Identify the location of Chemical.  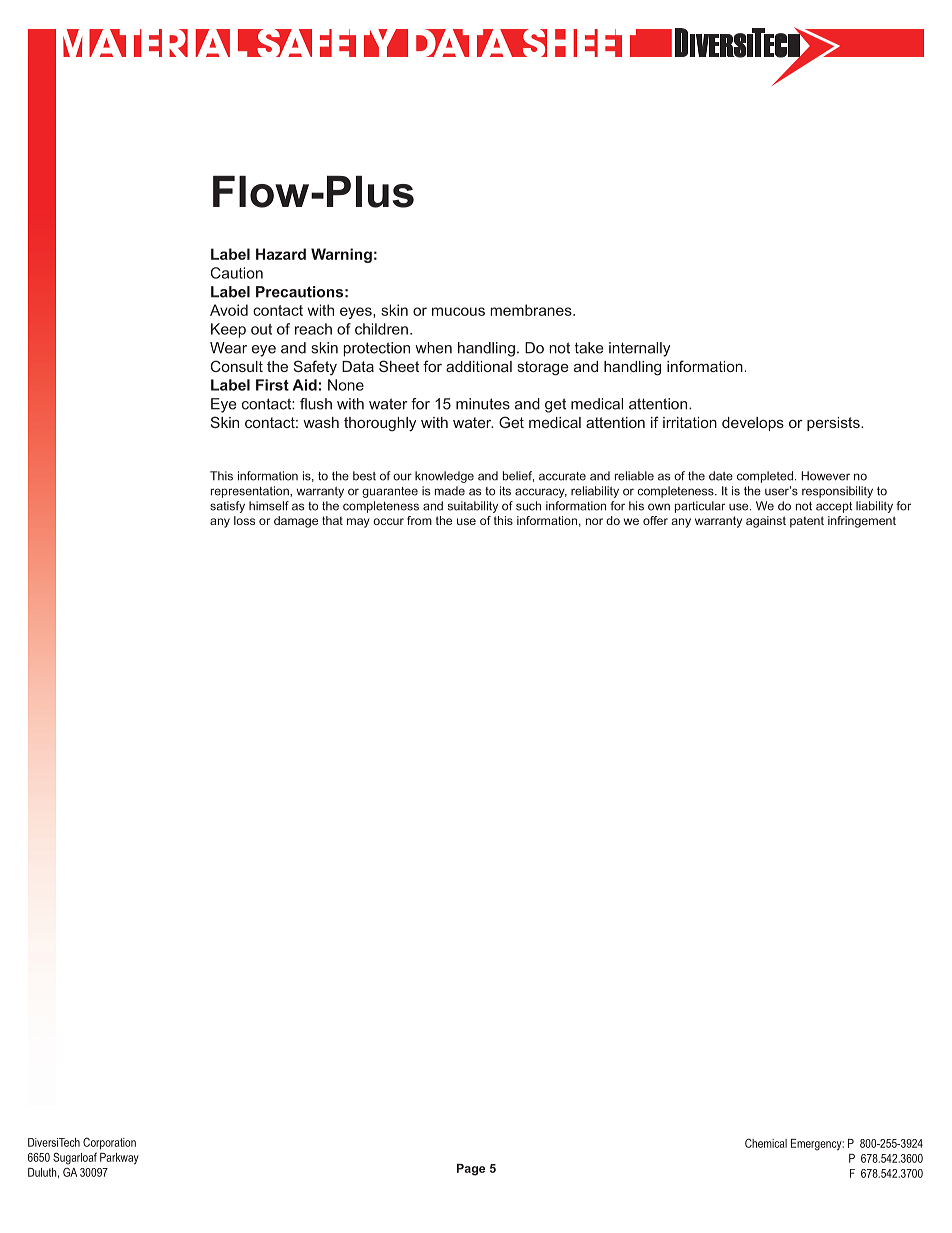
(766, 1143).
